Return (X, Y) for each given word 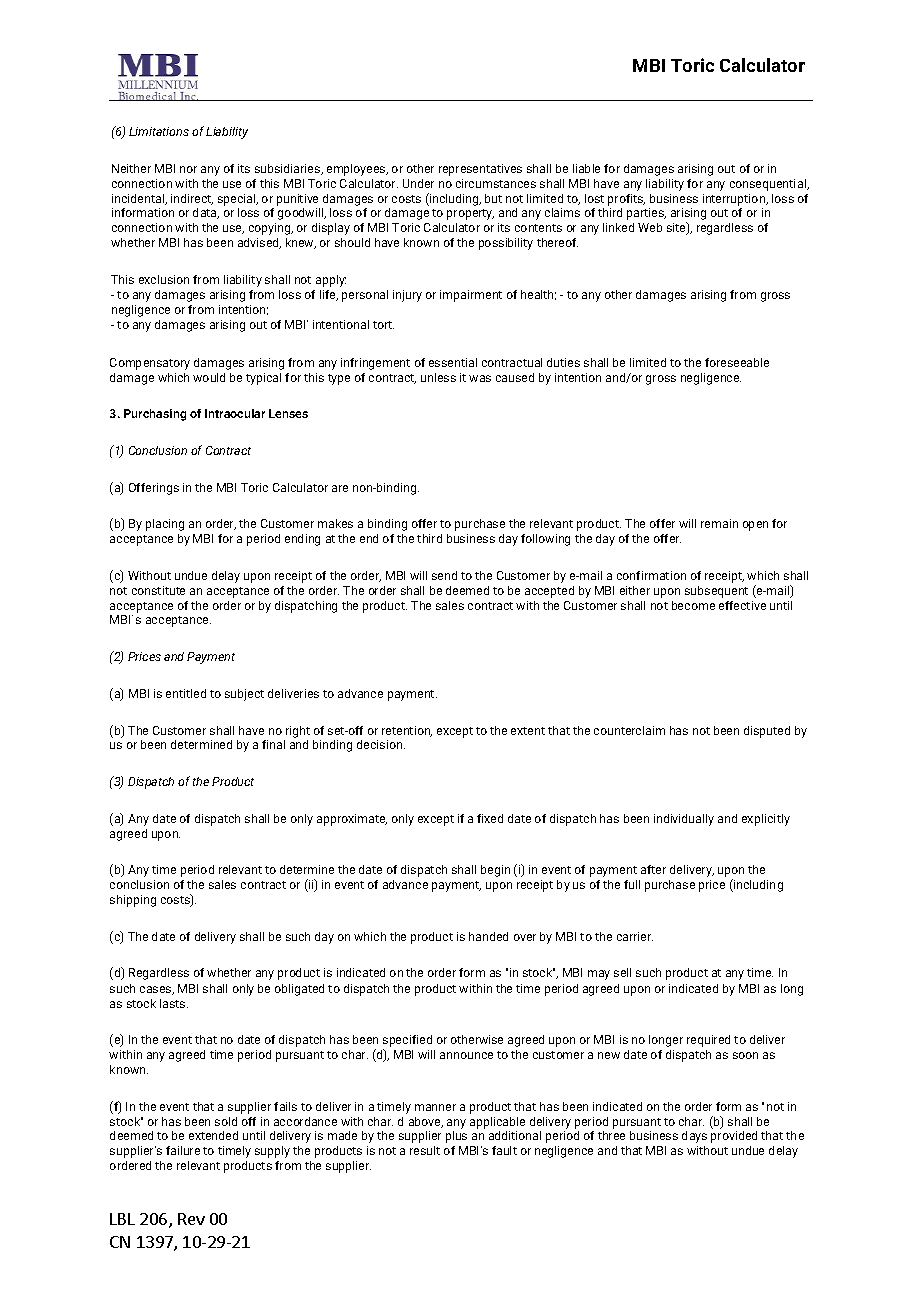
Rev (191, 1219)
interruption (735, 200)
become (693, 605)
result (425, 1150)
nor (188, 169)
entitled (186, 693)
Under (418, 183)
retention (407, 731)
